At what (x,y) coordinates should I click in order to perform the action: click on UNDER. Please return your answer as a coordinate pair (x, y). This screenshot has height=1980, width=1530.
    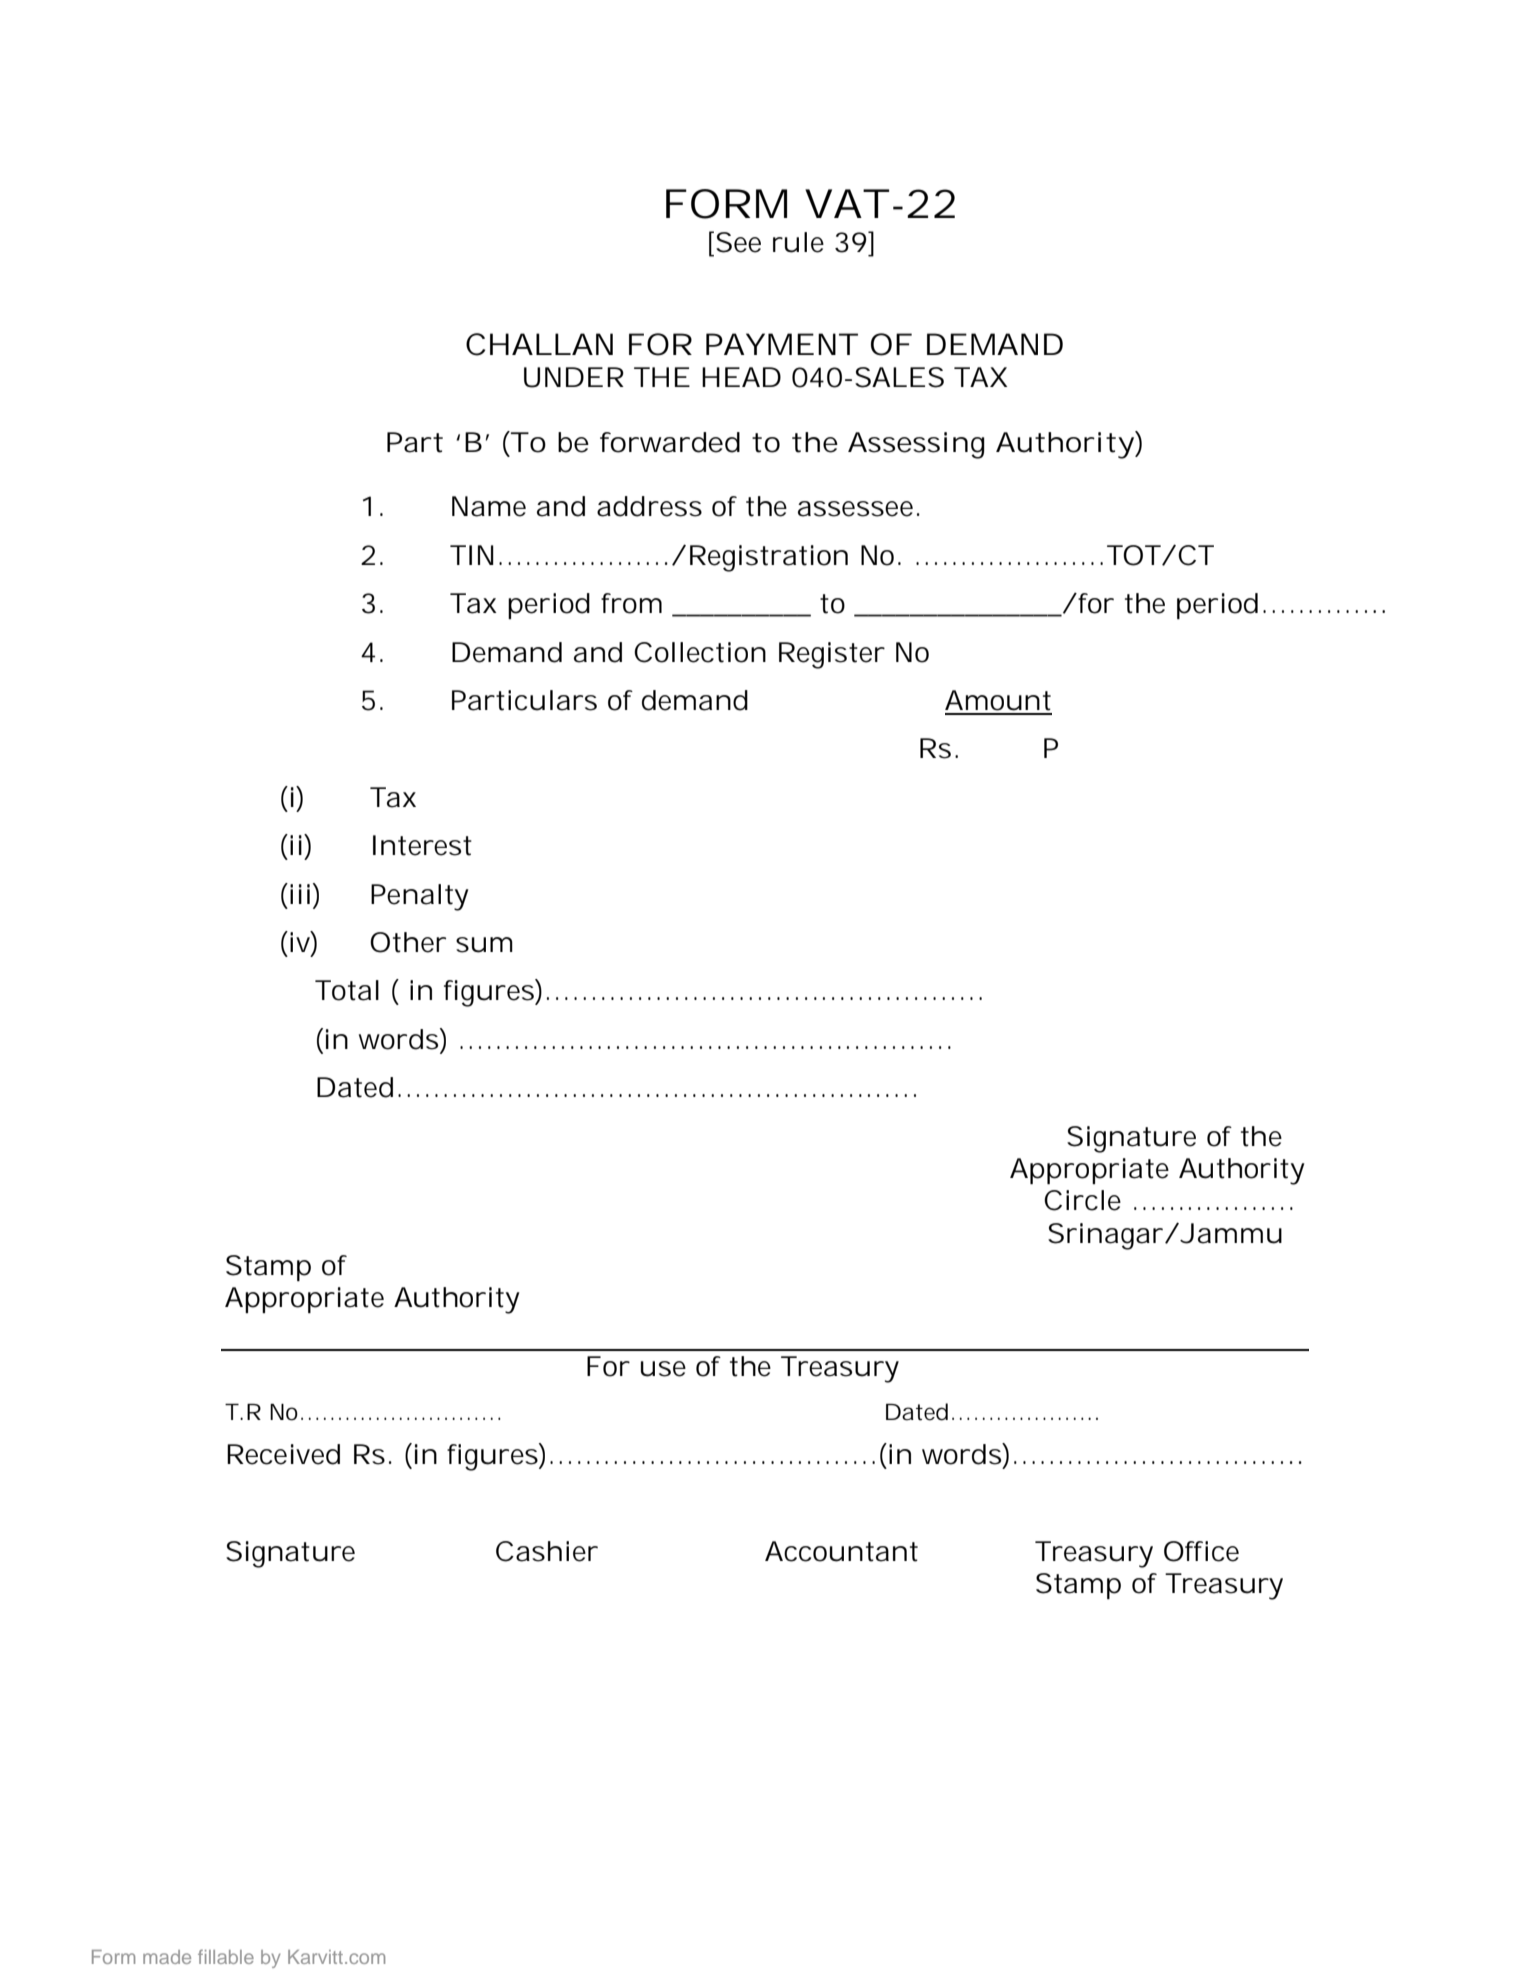
    Looking at the image, I should click on (574, 377).
